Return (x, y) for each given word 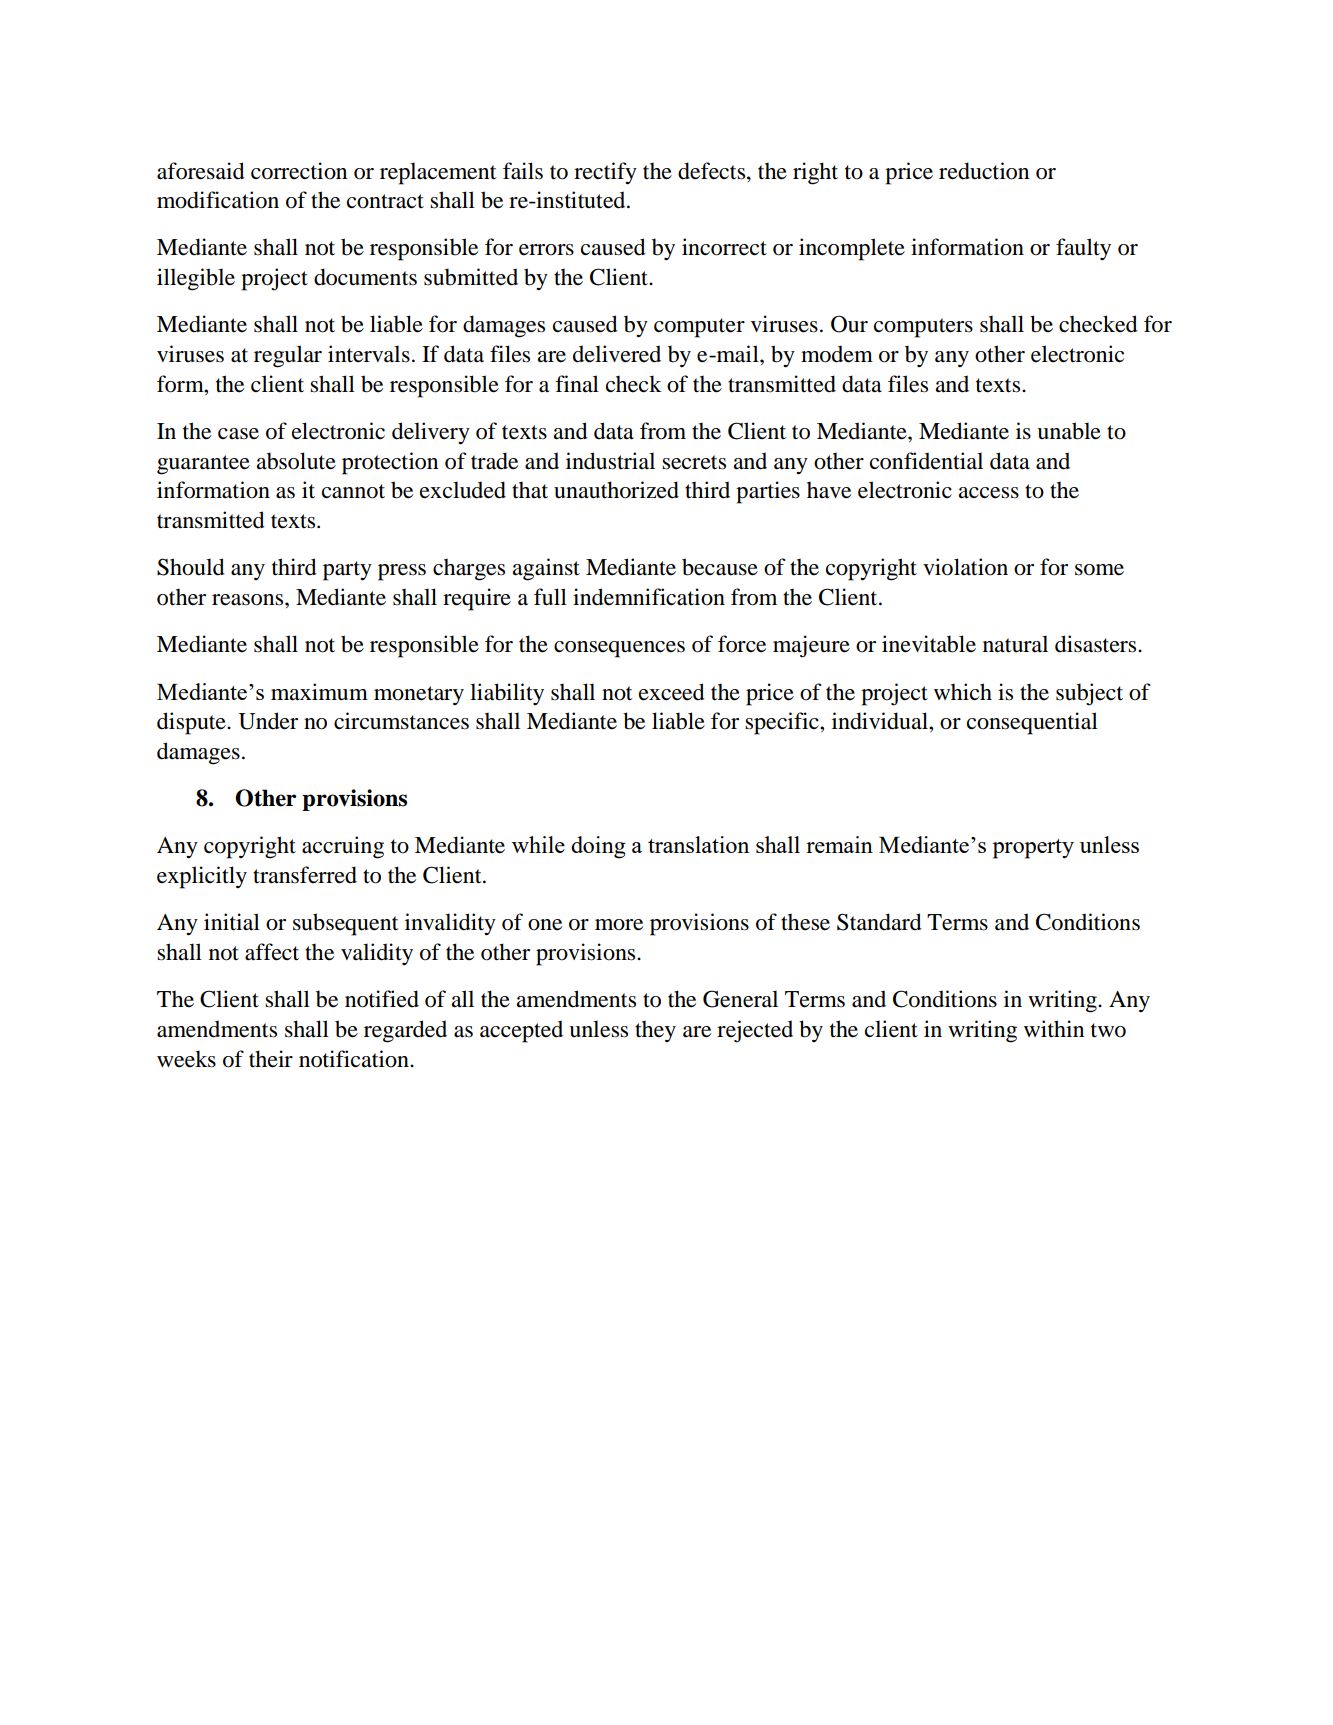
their (271, 1059)
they (655, 1032)
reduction (984, 171)
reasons (249, 600)
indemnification (649, 597)
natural (1015, 644)
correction (299, 171)
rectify (605, 173)
